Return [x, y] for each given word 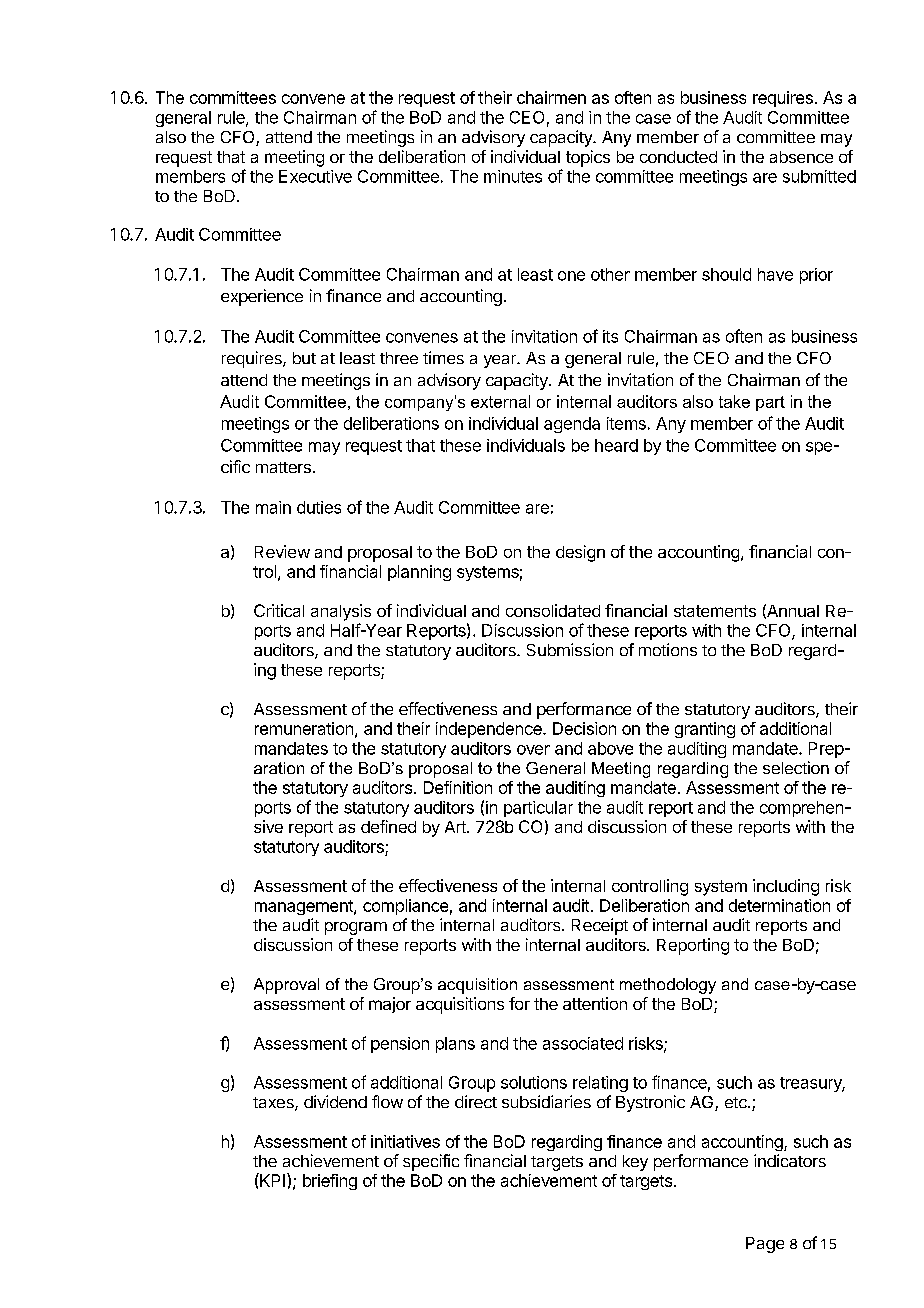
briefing [330, 1182]
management [305, 907]
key [635, 1163]
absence [801, 157]
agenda [572, 425]
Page [765, 1245]
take [734, 401]
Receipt [600, 926]
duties [319, 507]
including [786, 887]
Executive [315, 176]
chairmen [551, 97]
